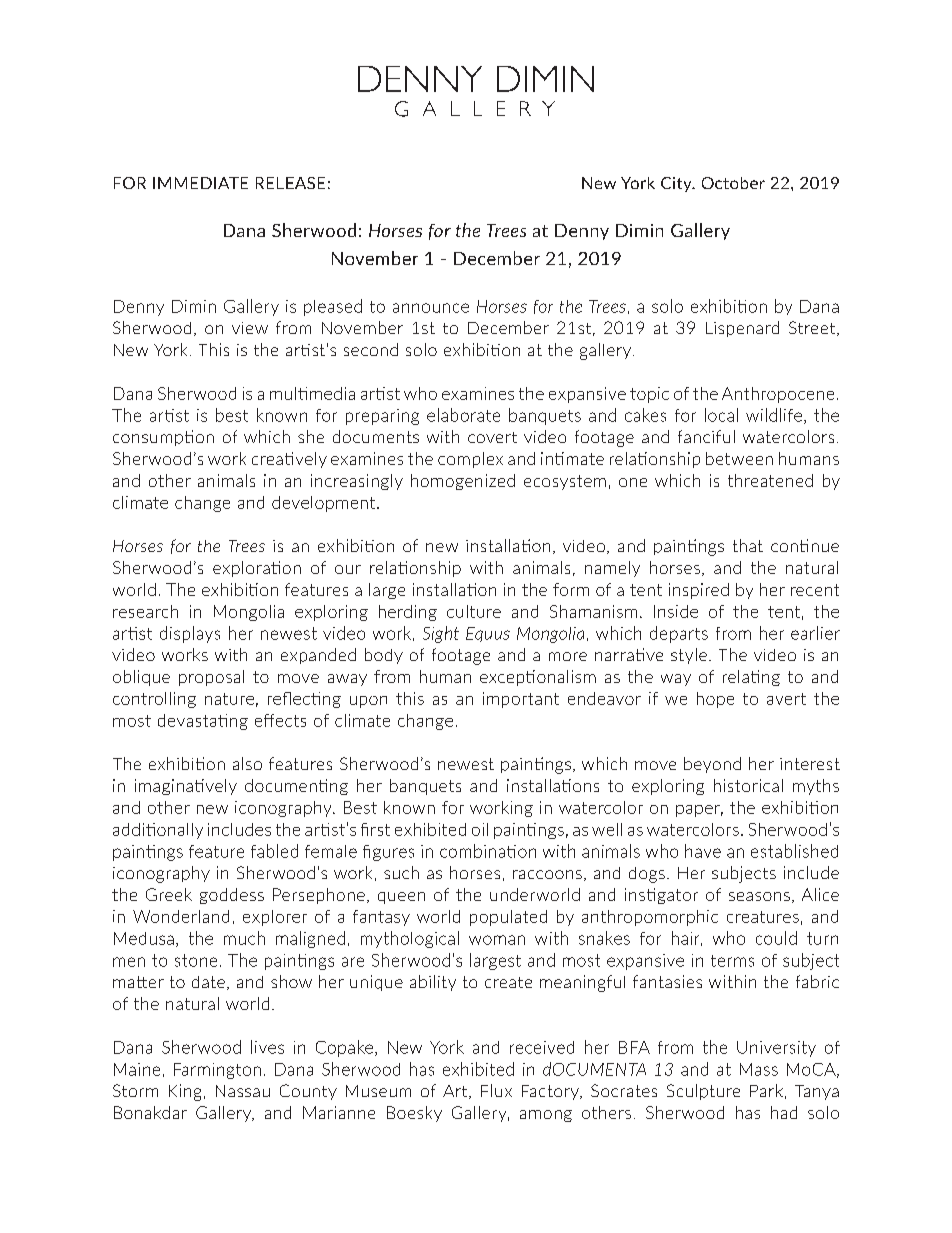 The image size is (952, 1233). What do you see at coordinates (200, 183) in the image?
I see `IMMEDIATE` at bounding box center [200, 183].
